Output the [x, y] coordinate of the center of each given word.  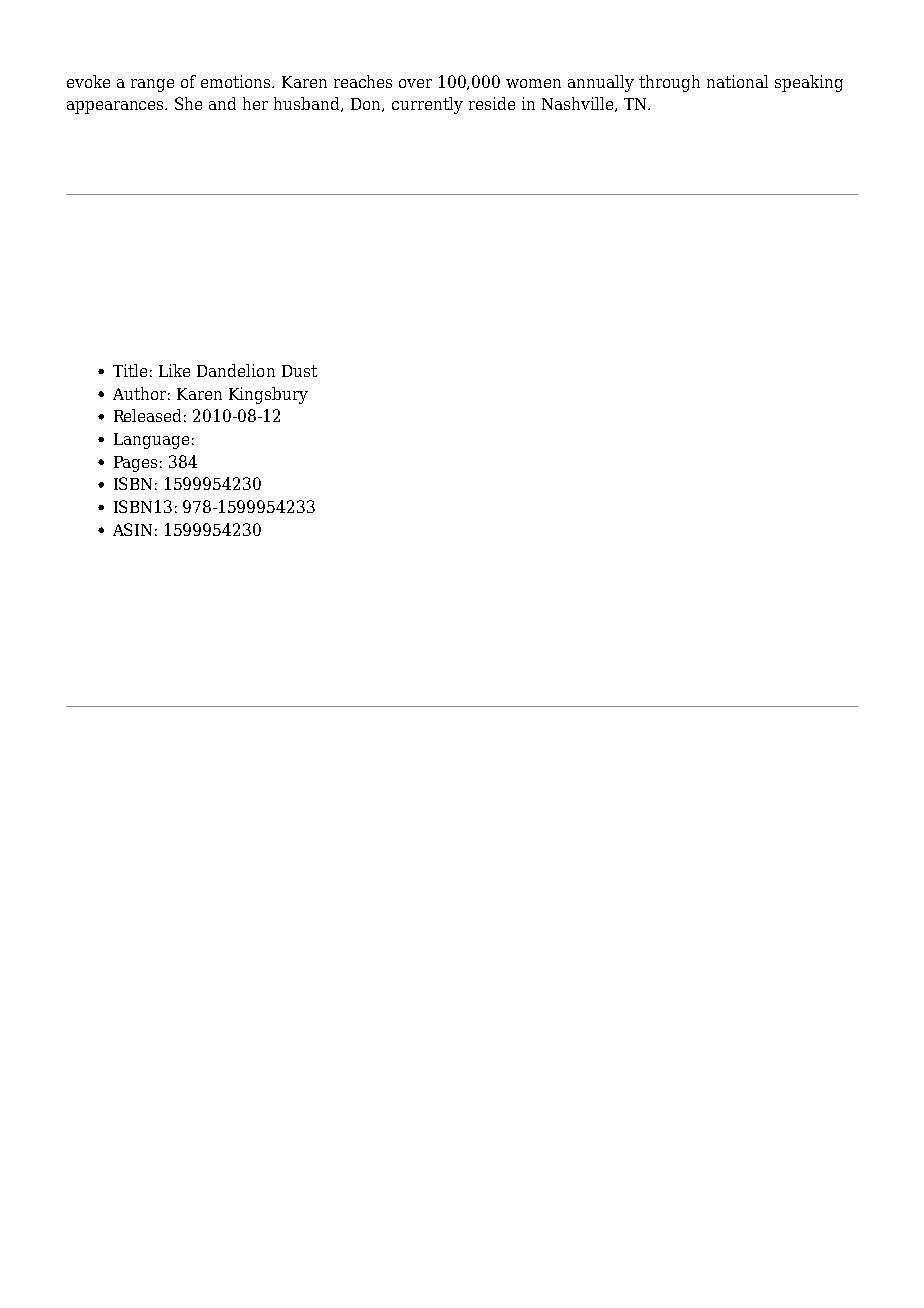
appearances [117, 107]
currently [427, 105]
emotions [237, 81]
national [737, 81]
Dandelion [236, 370]
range [152, 85]
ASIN [132, 529]
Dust [299, 371]
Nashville [579, 104]
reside [492, 103]
